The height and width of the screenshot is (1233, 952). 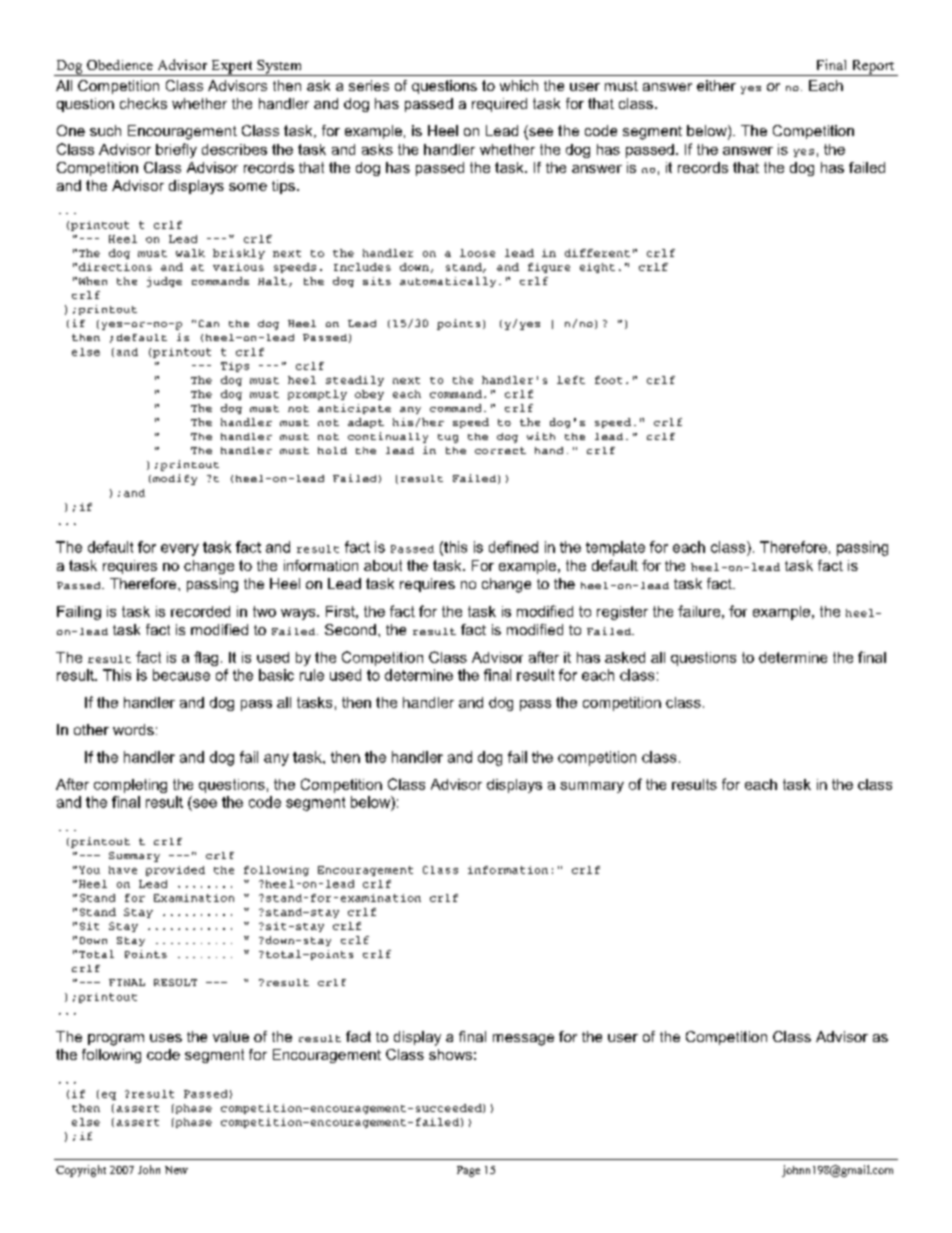 I want to click on checks, so click(x=143, y=103).
